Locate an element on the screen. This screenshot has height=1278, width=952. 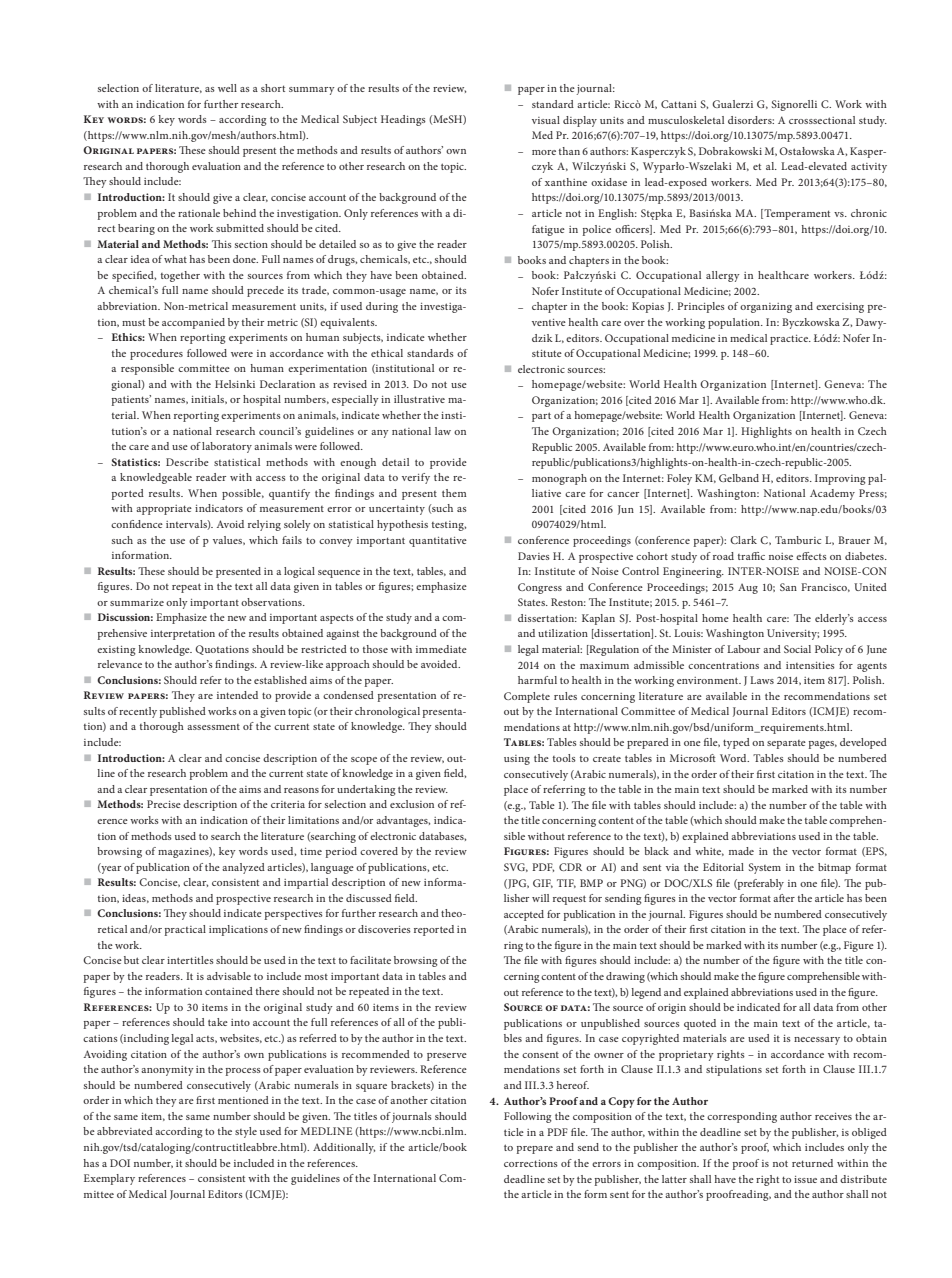
illustrative is located at coordinates (419, 399).
